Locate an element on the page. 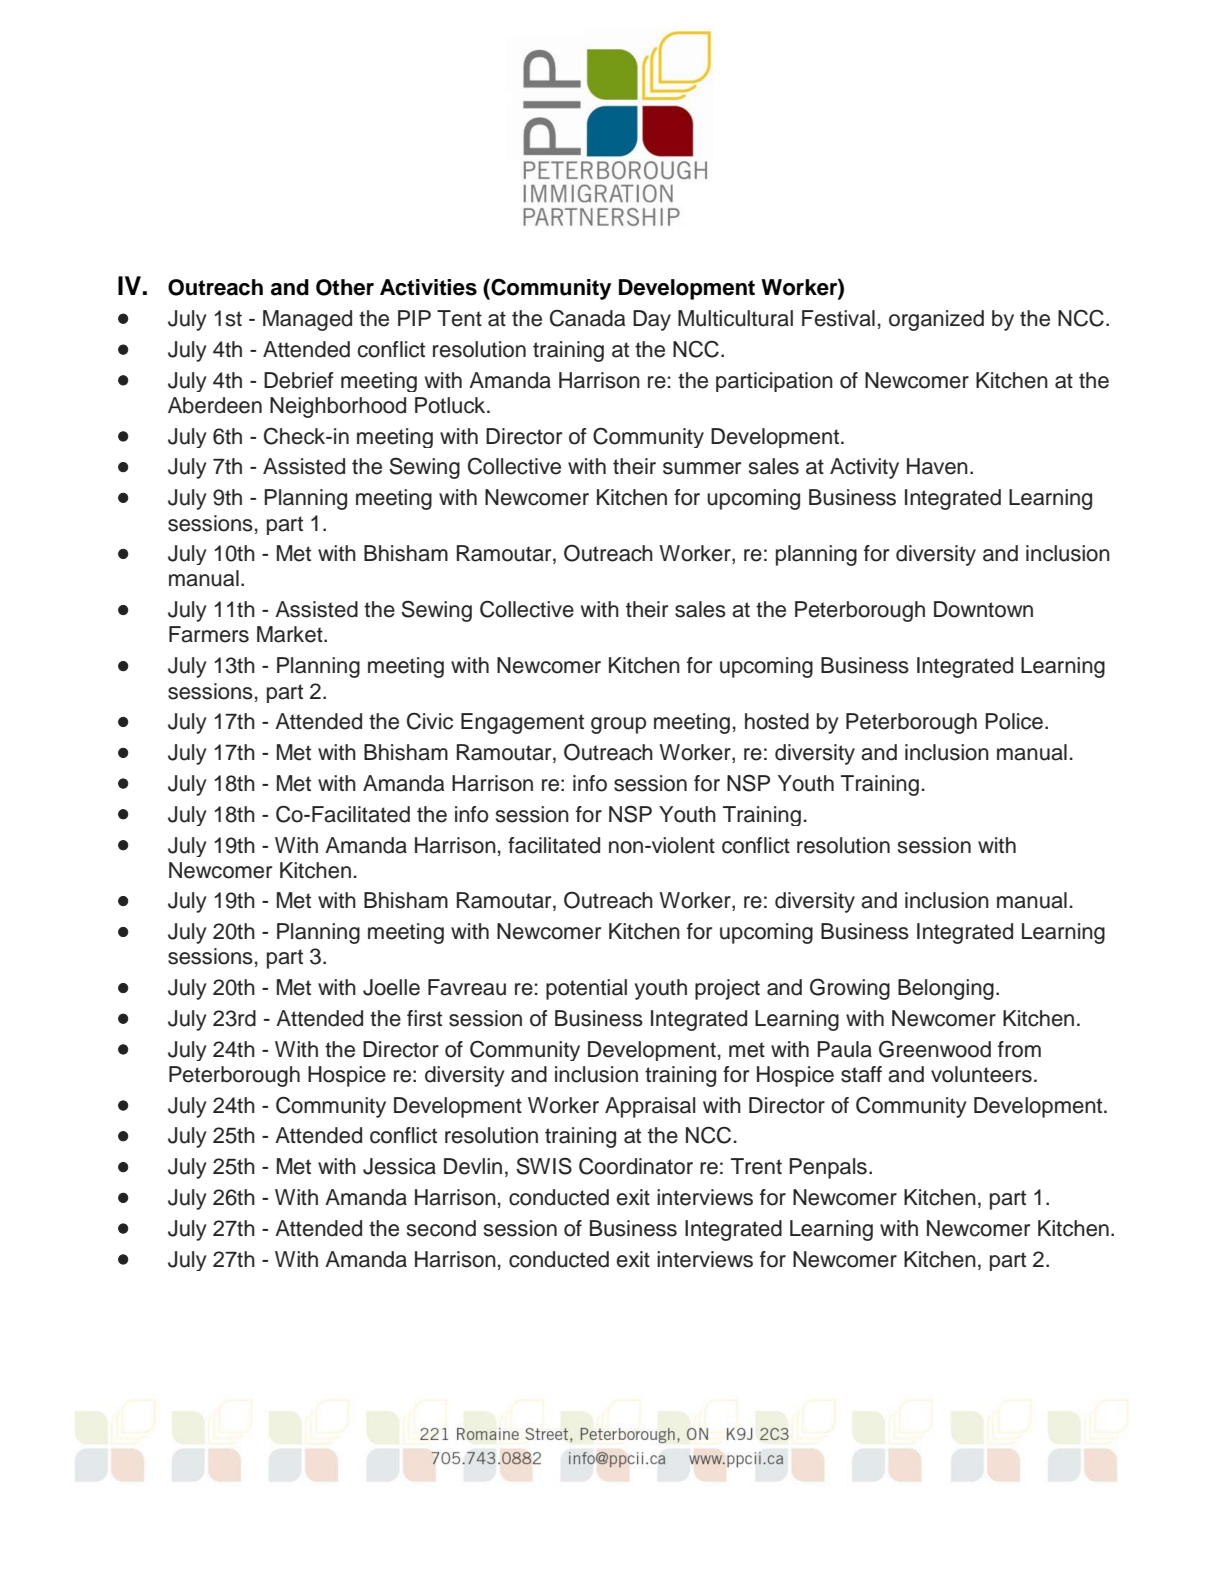 This page has height=1582, width=1223. Market is located at coordinates (291, 634).
